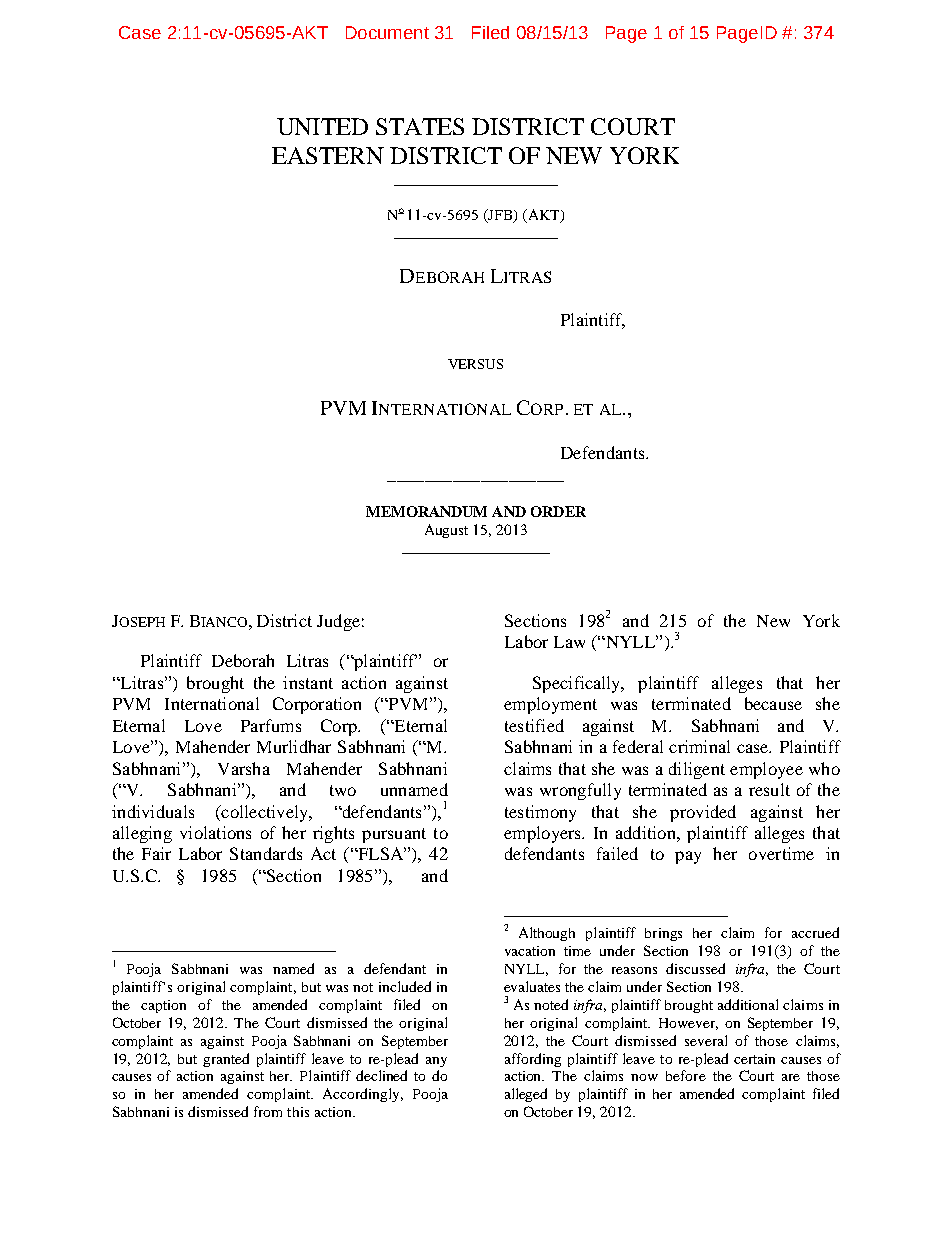 The width and height of the screenshot is (952, 1233). Describe the element at coordinates (328, 155) in the screenshot. I see `EASTERN` at that location.
